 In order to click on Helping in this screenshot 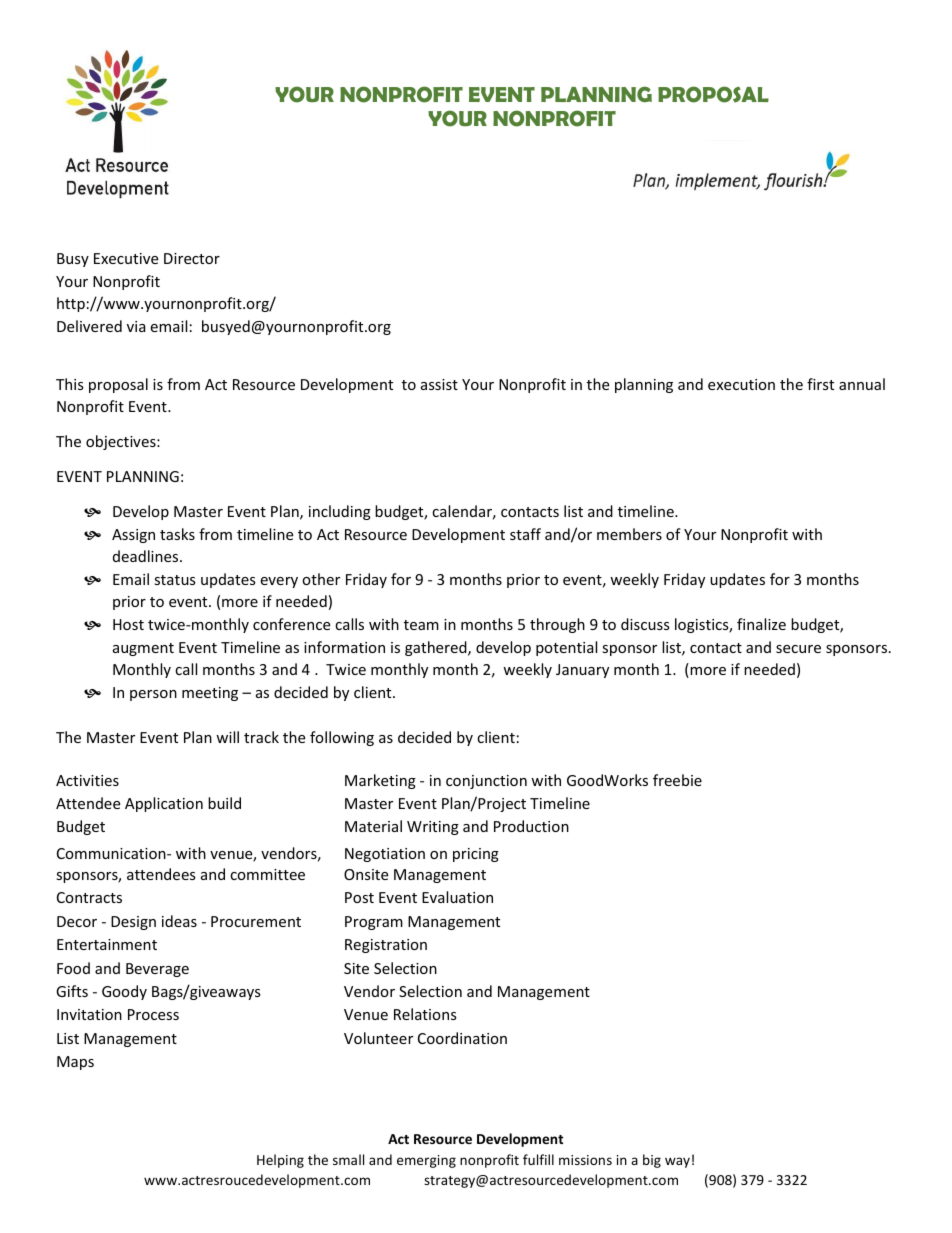, I will do `click(280, 1161)`.
